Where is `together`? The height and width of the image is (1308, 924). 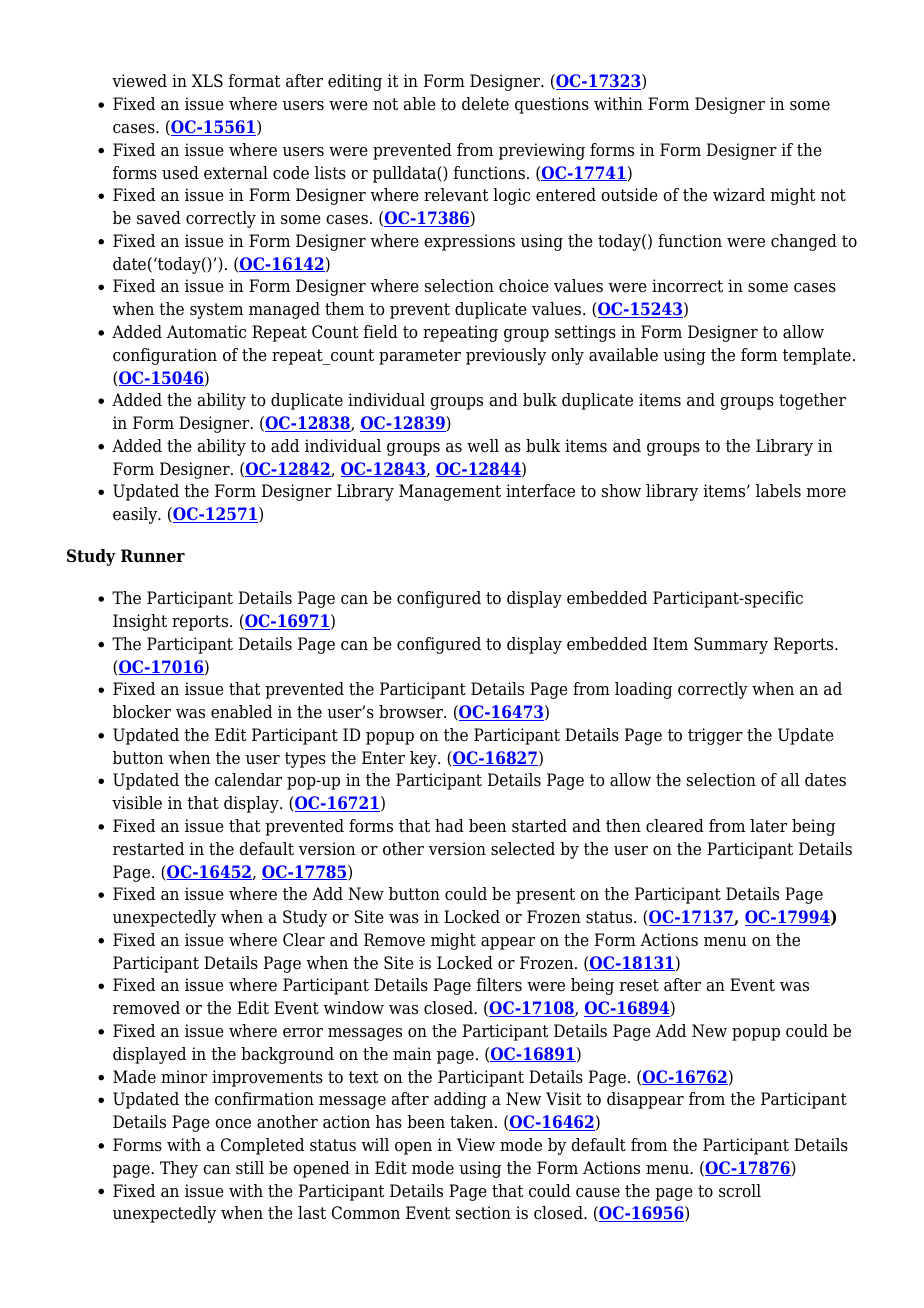 together is located at coordinates (812, 401).
